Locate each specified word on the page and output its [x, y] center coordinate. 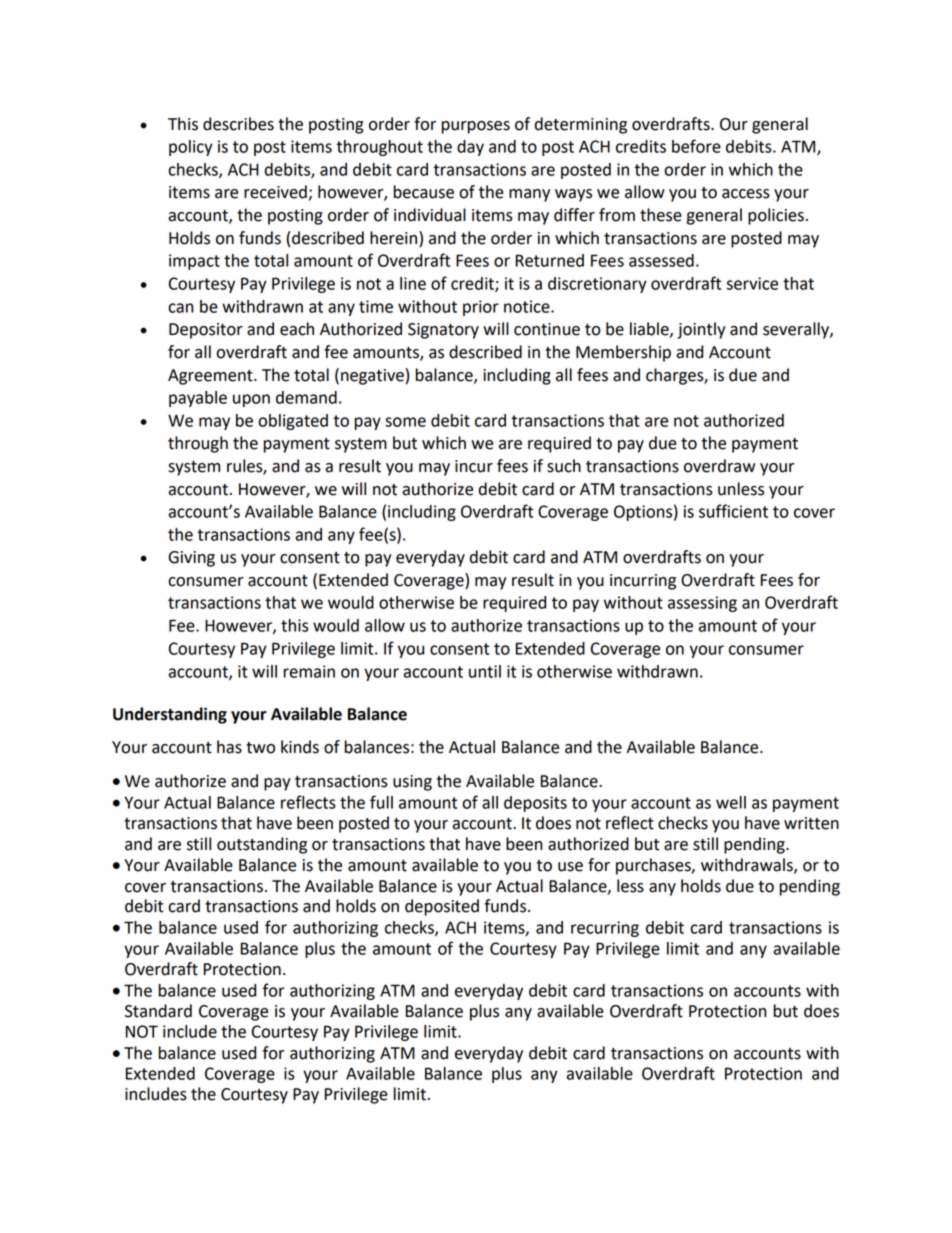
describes [238, 124]
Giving [191, 559]
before [696, 146]
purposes [475, 127]
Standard [158, 1011]
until [485, 671]
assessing [702, 604]
